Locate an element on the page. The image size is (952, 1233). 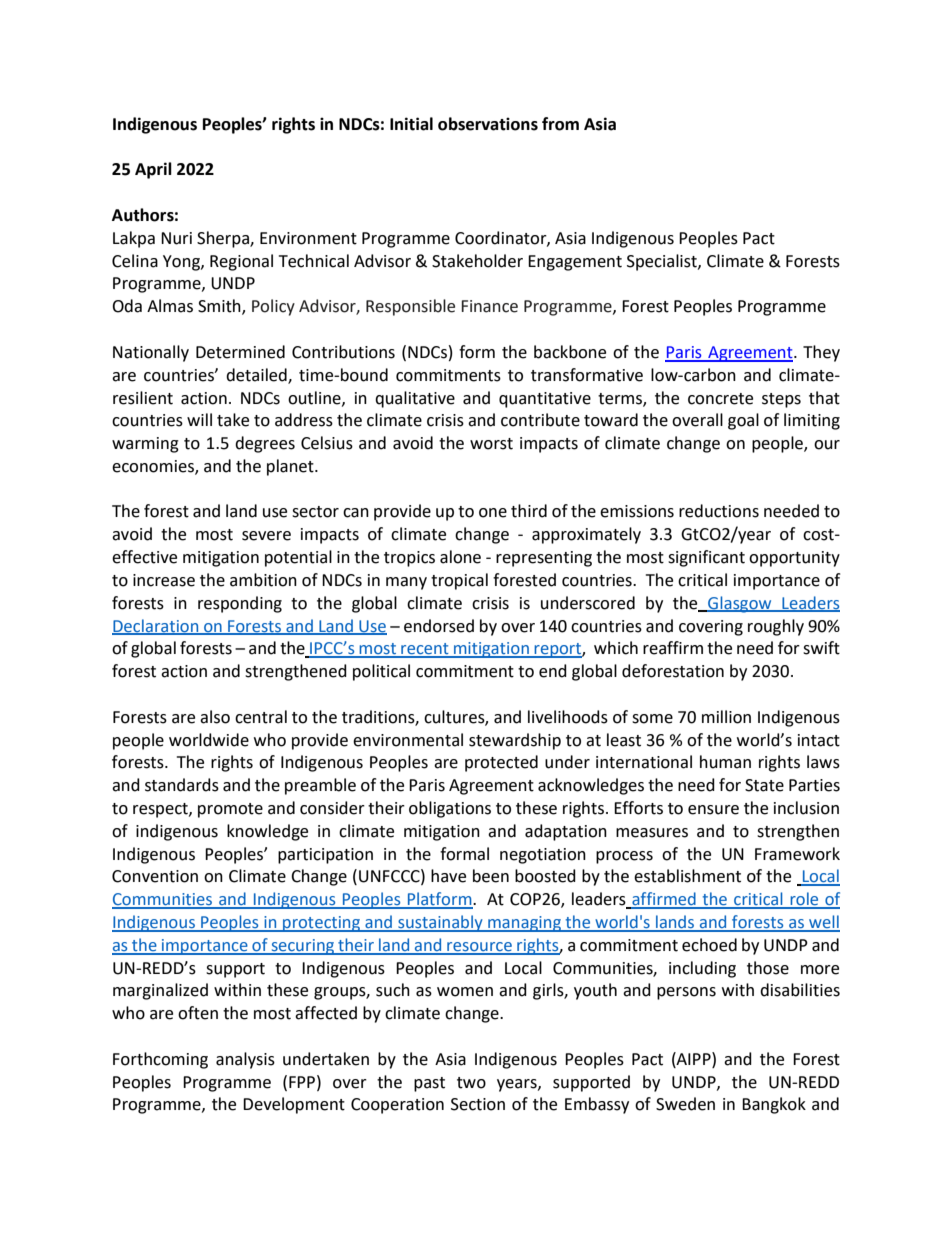
April is located at coordinates (153, 170).
